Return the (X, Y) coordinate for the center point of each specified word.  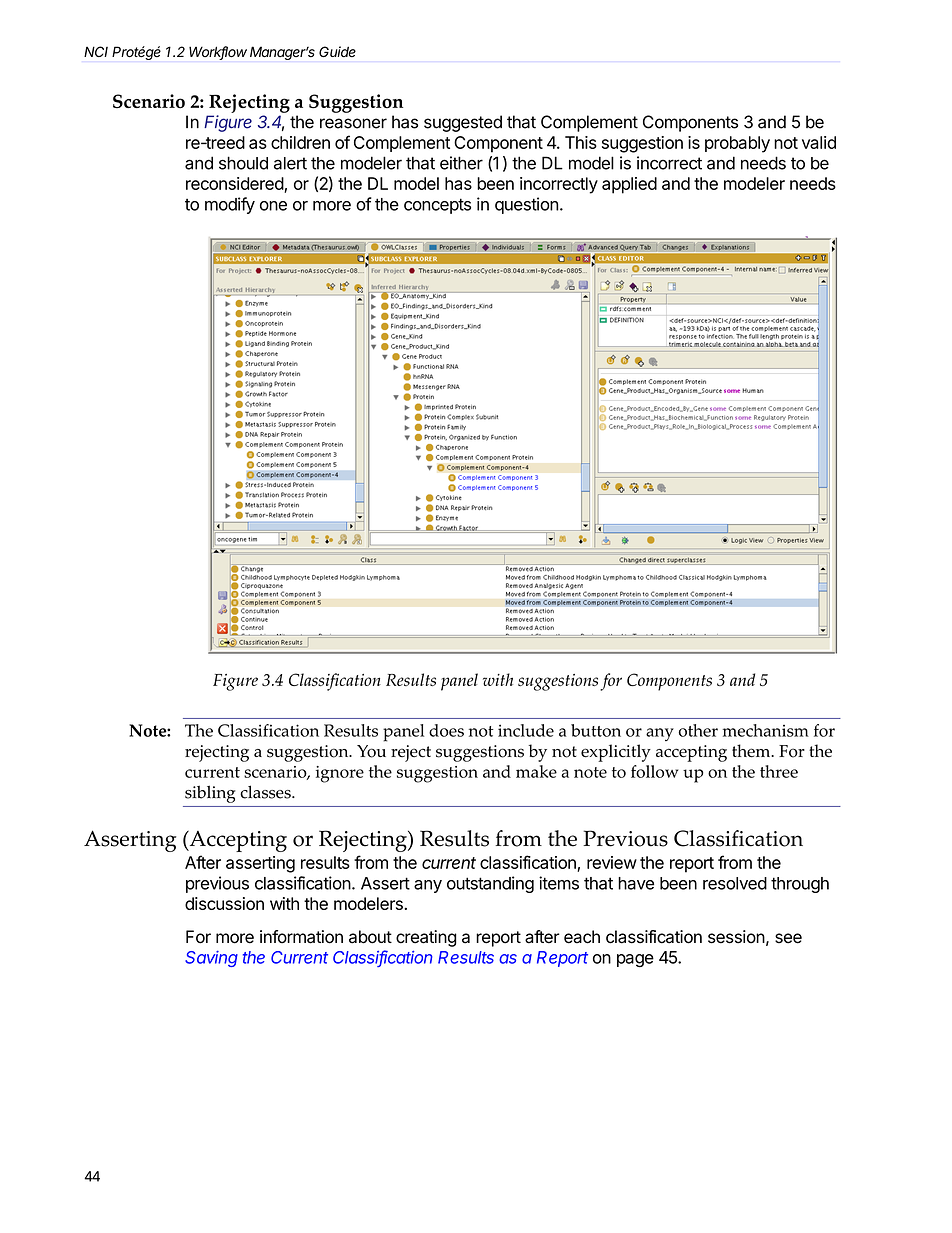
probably (737, 144)
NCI (96, 51)
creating (426, 938)
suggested (463, 123)
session (736, 937)
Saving (211, 959)
